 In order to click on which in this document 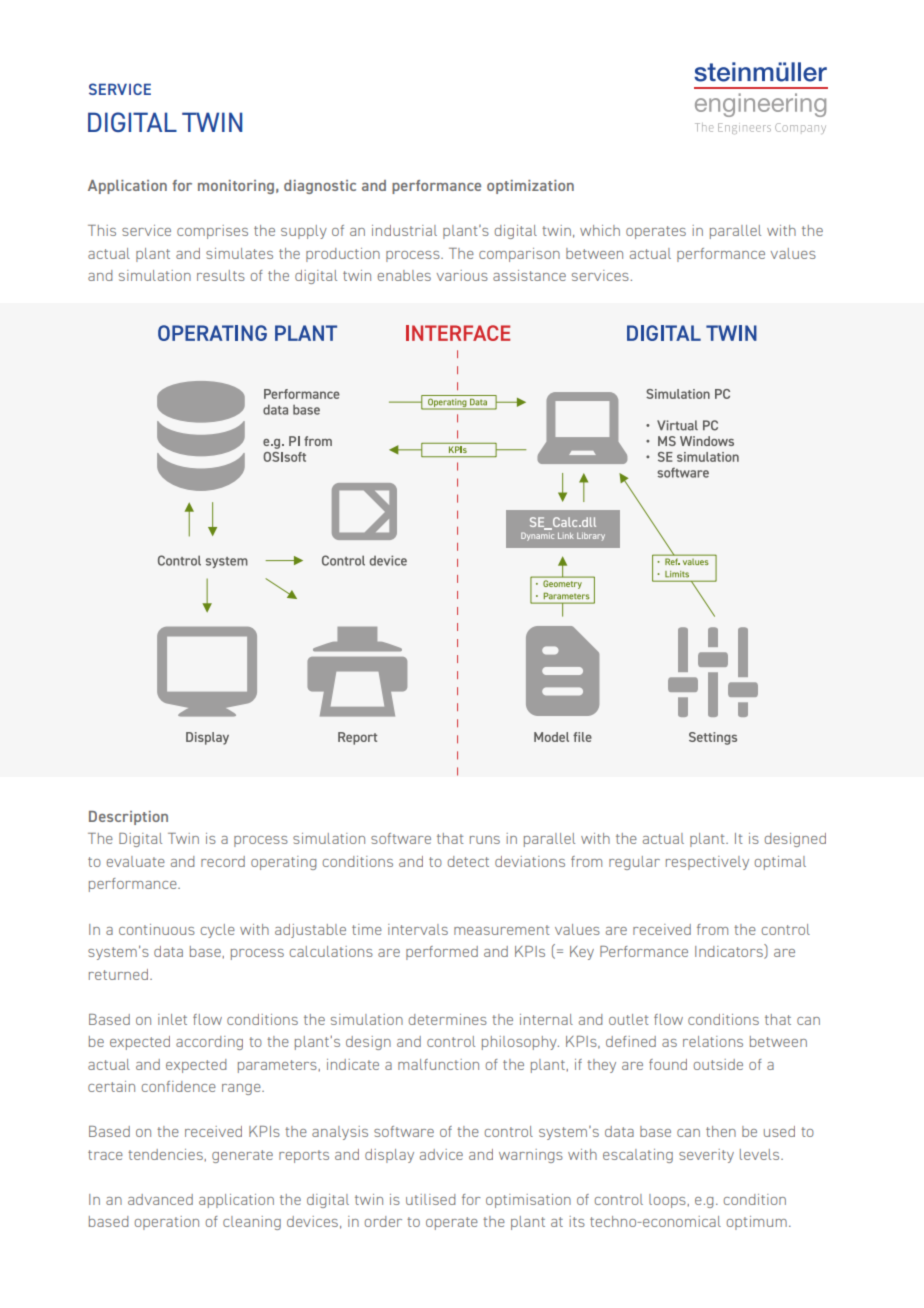, I will do `click(600, 230)`.
